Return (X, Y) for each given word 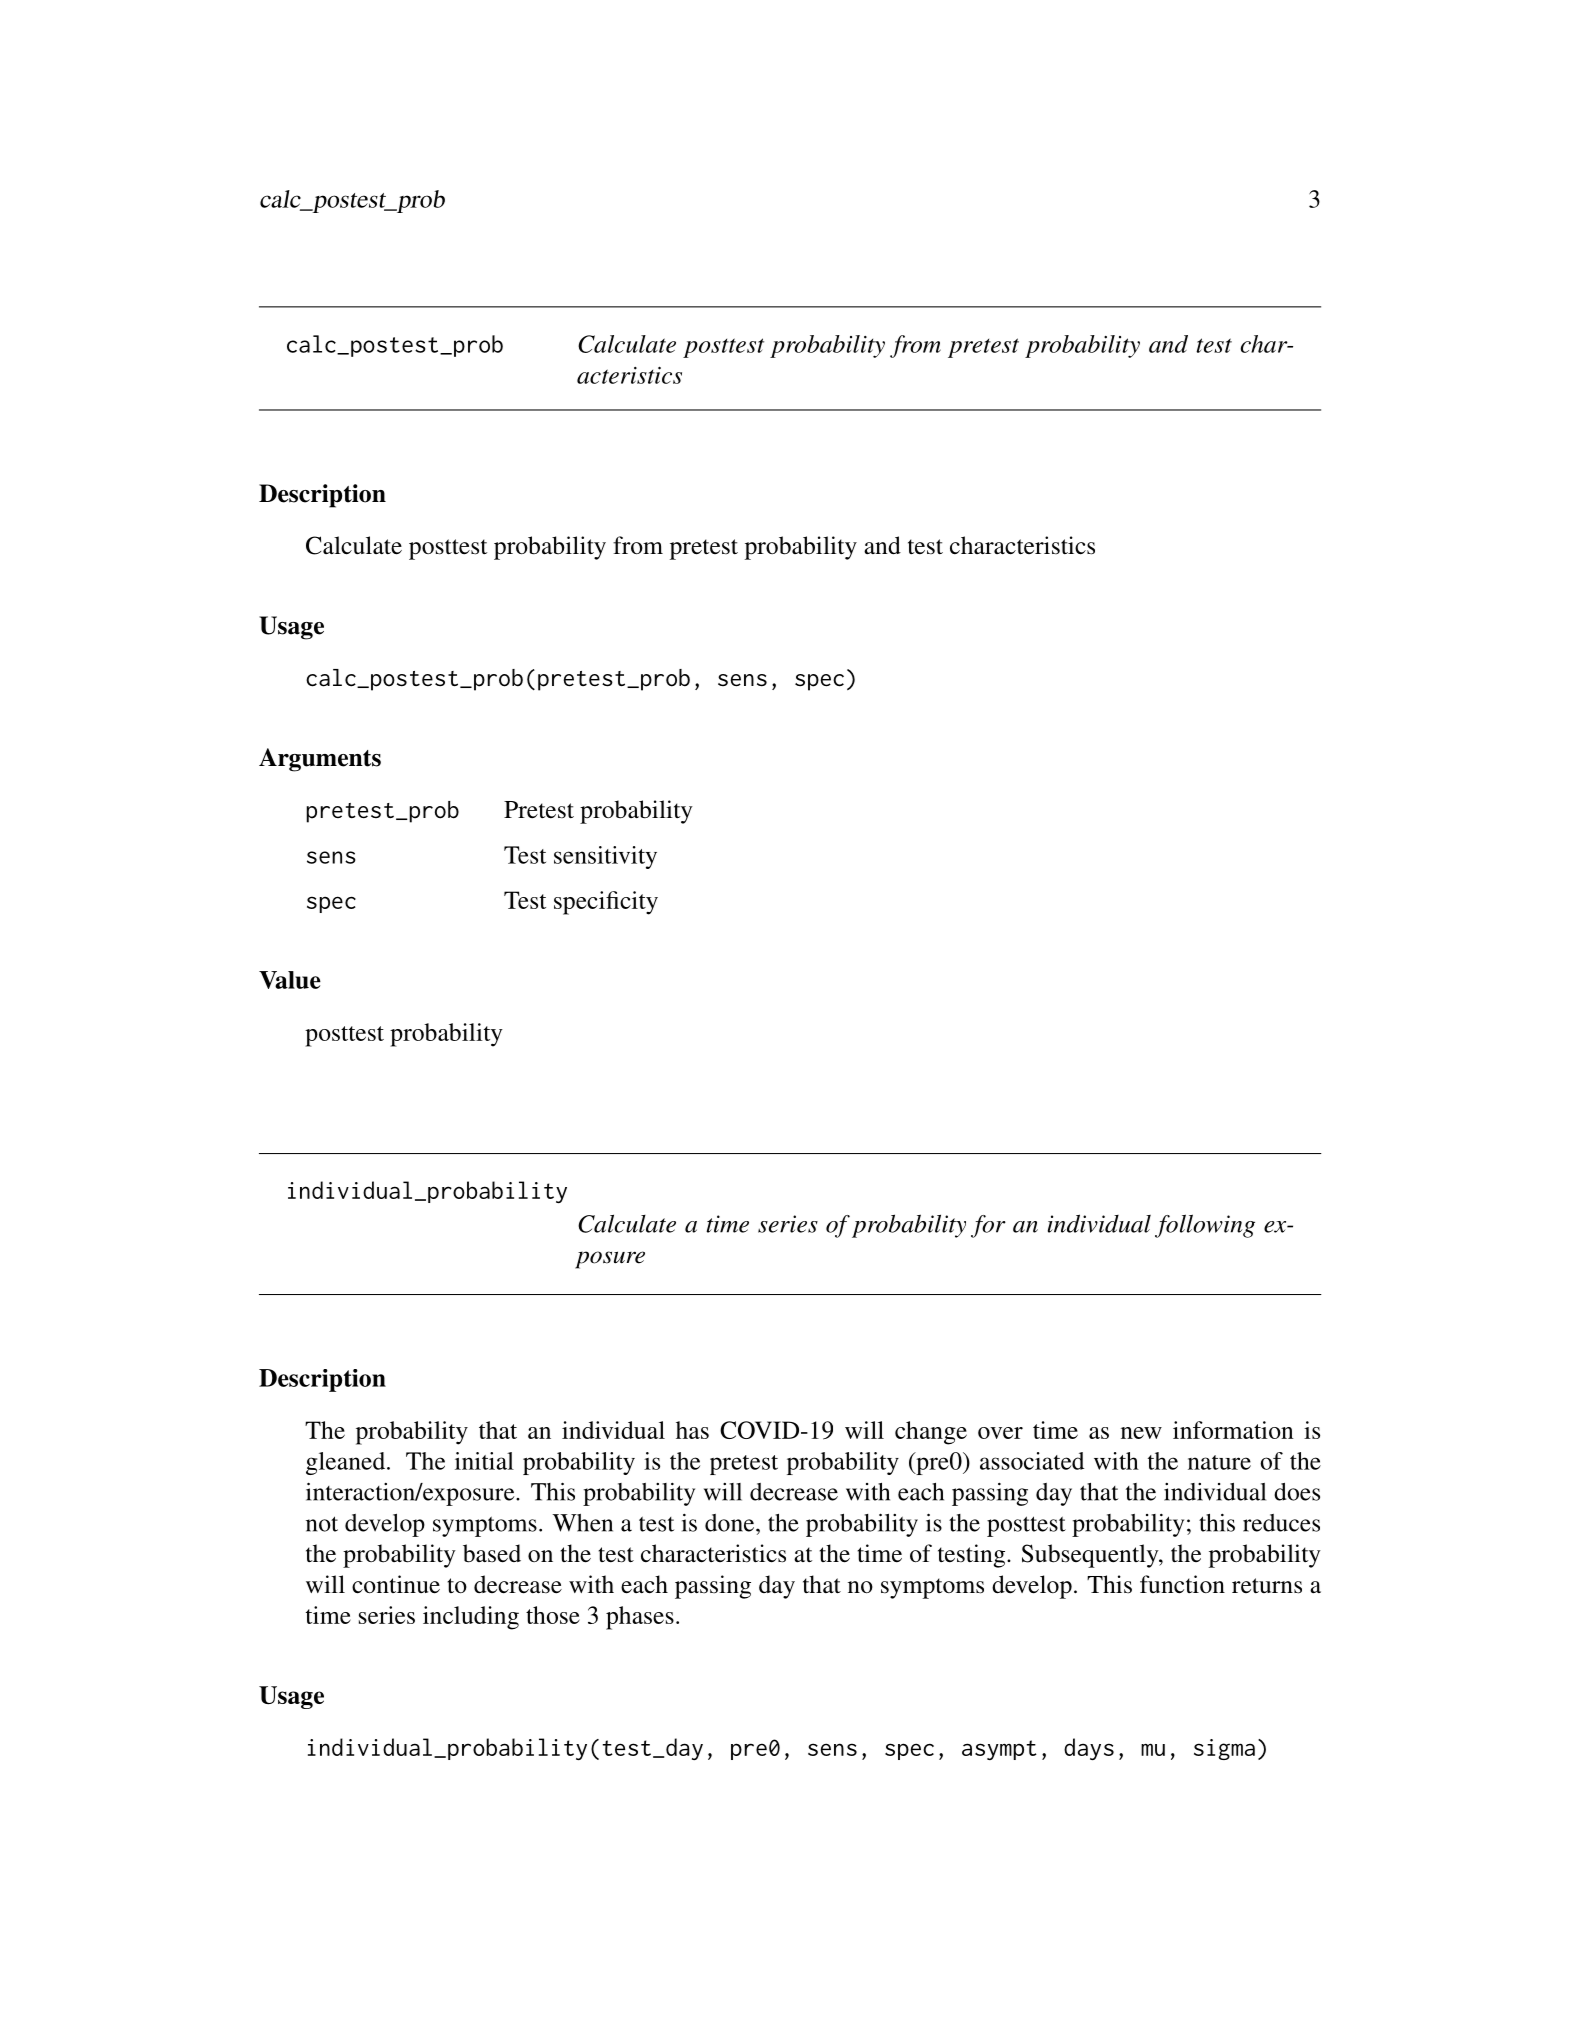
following (1205, 1226)
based (492, 1553)
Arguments (320, 760)
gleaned (347, 1463)
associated (1032, 1461)
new (1141, 1433)
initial (484, 1461)
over (1000, 1433)
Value (290, 980)
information (1233, 1430)
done (731, 1523)
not (322, 1524)
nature (1219, 1462)
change (931, 1433)
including (471, 1618)
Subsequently (1091, 1556)
